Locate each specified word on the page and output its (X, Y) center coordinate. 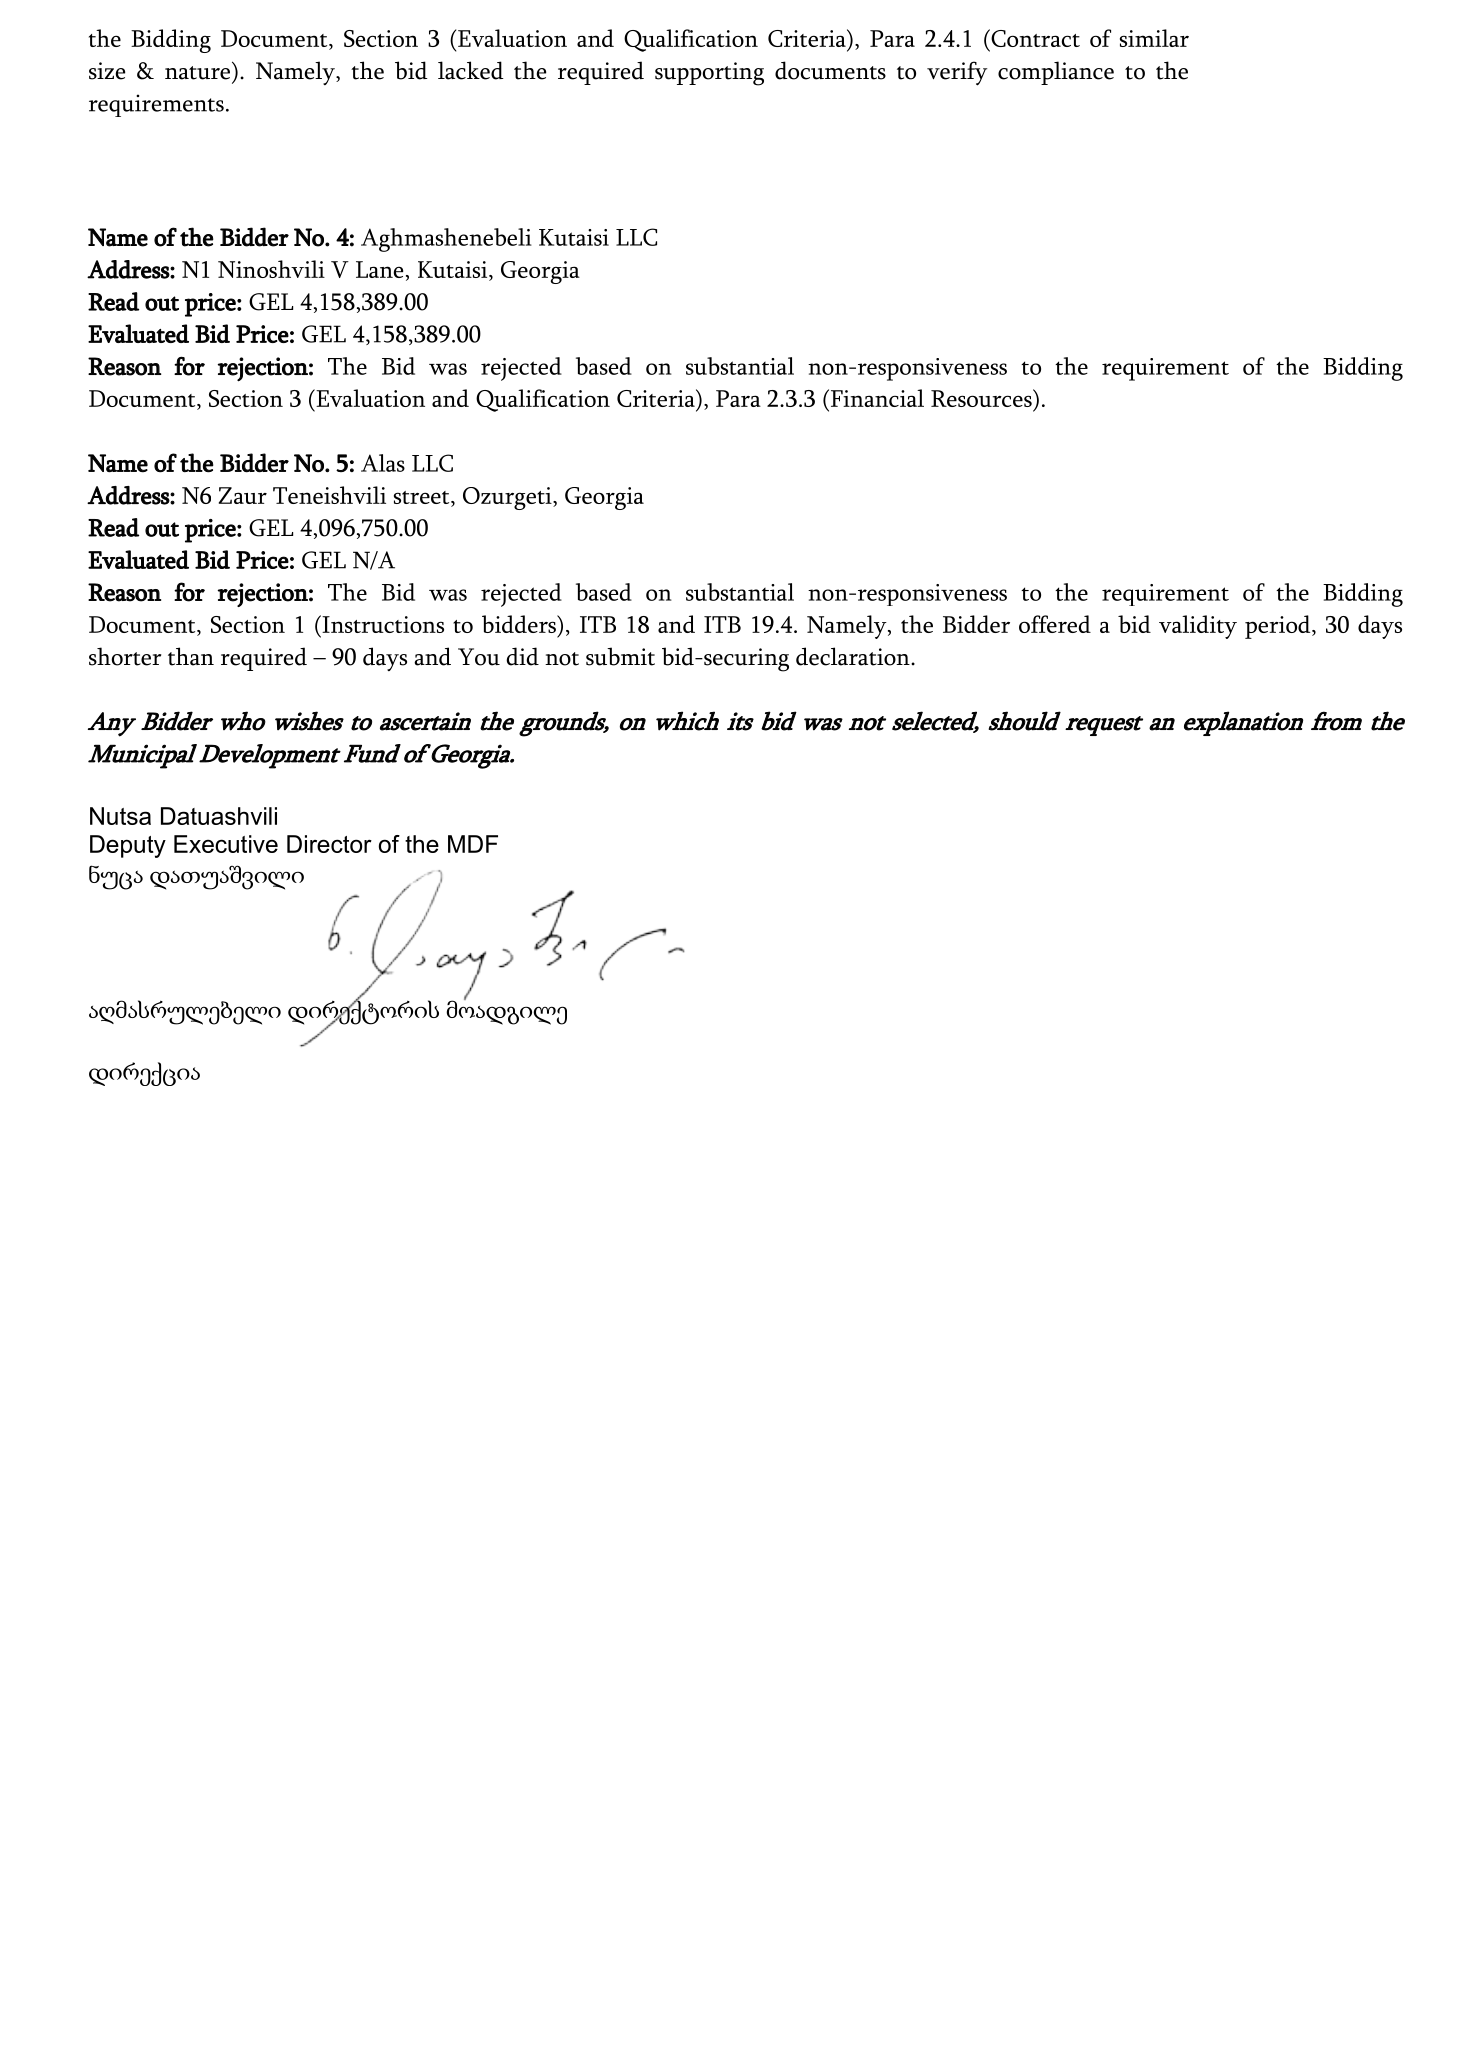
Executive (226, 844)
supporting (709, 74)
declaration (854, 656)
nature (197, 73)
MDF (473, 844)
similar (1154, 38)
